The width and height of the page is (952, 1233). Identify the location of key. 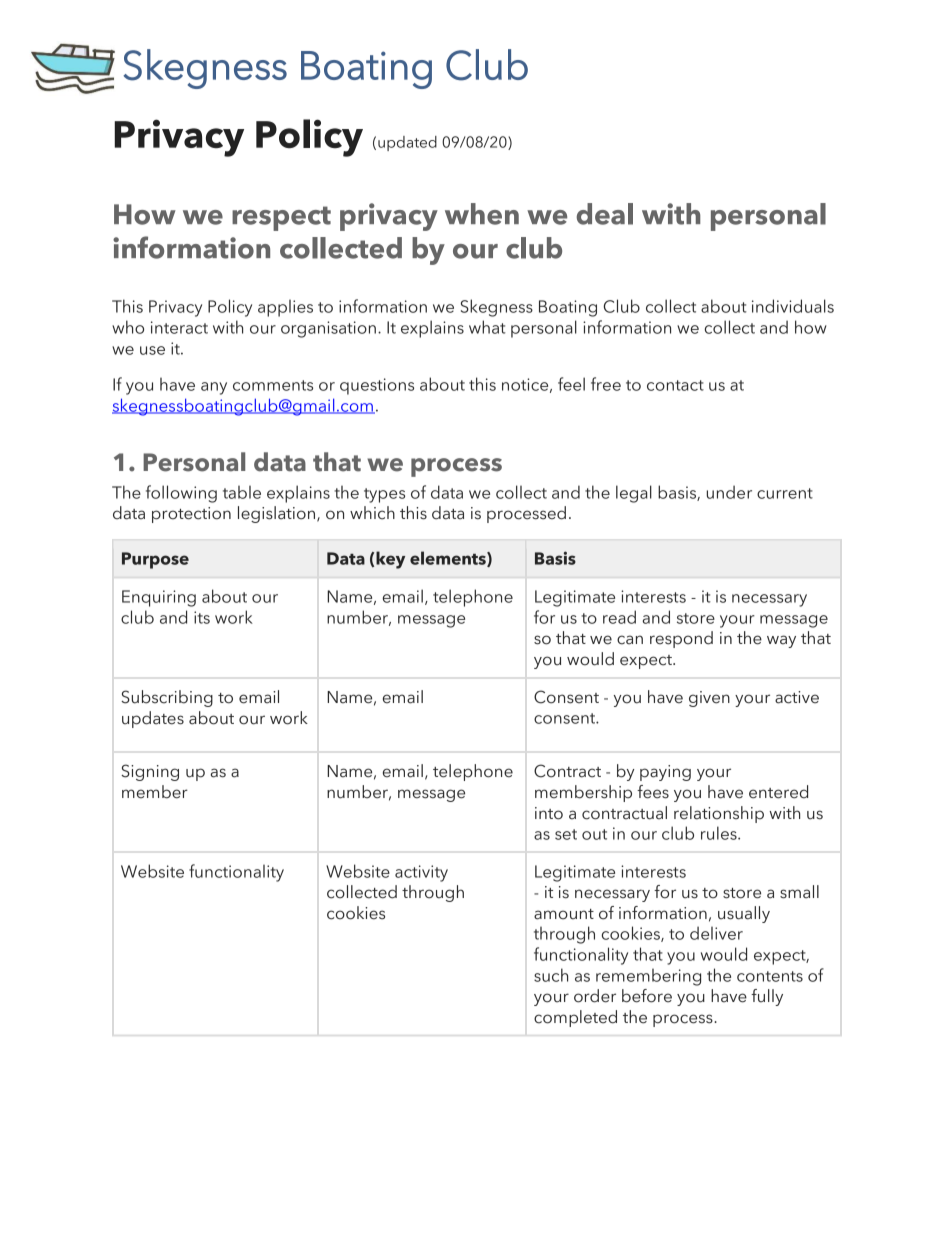
(390, 560).
